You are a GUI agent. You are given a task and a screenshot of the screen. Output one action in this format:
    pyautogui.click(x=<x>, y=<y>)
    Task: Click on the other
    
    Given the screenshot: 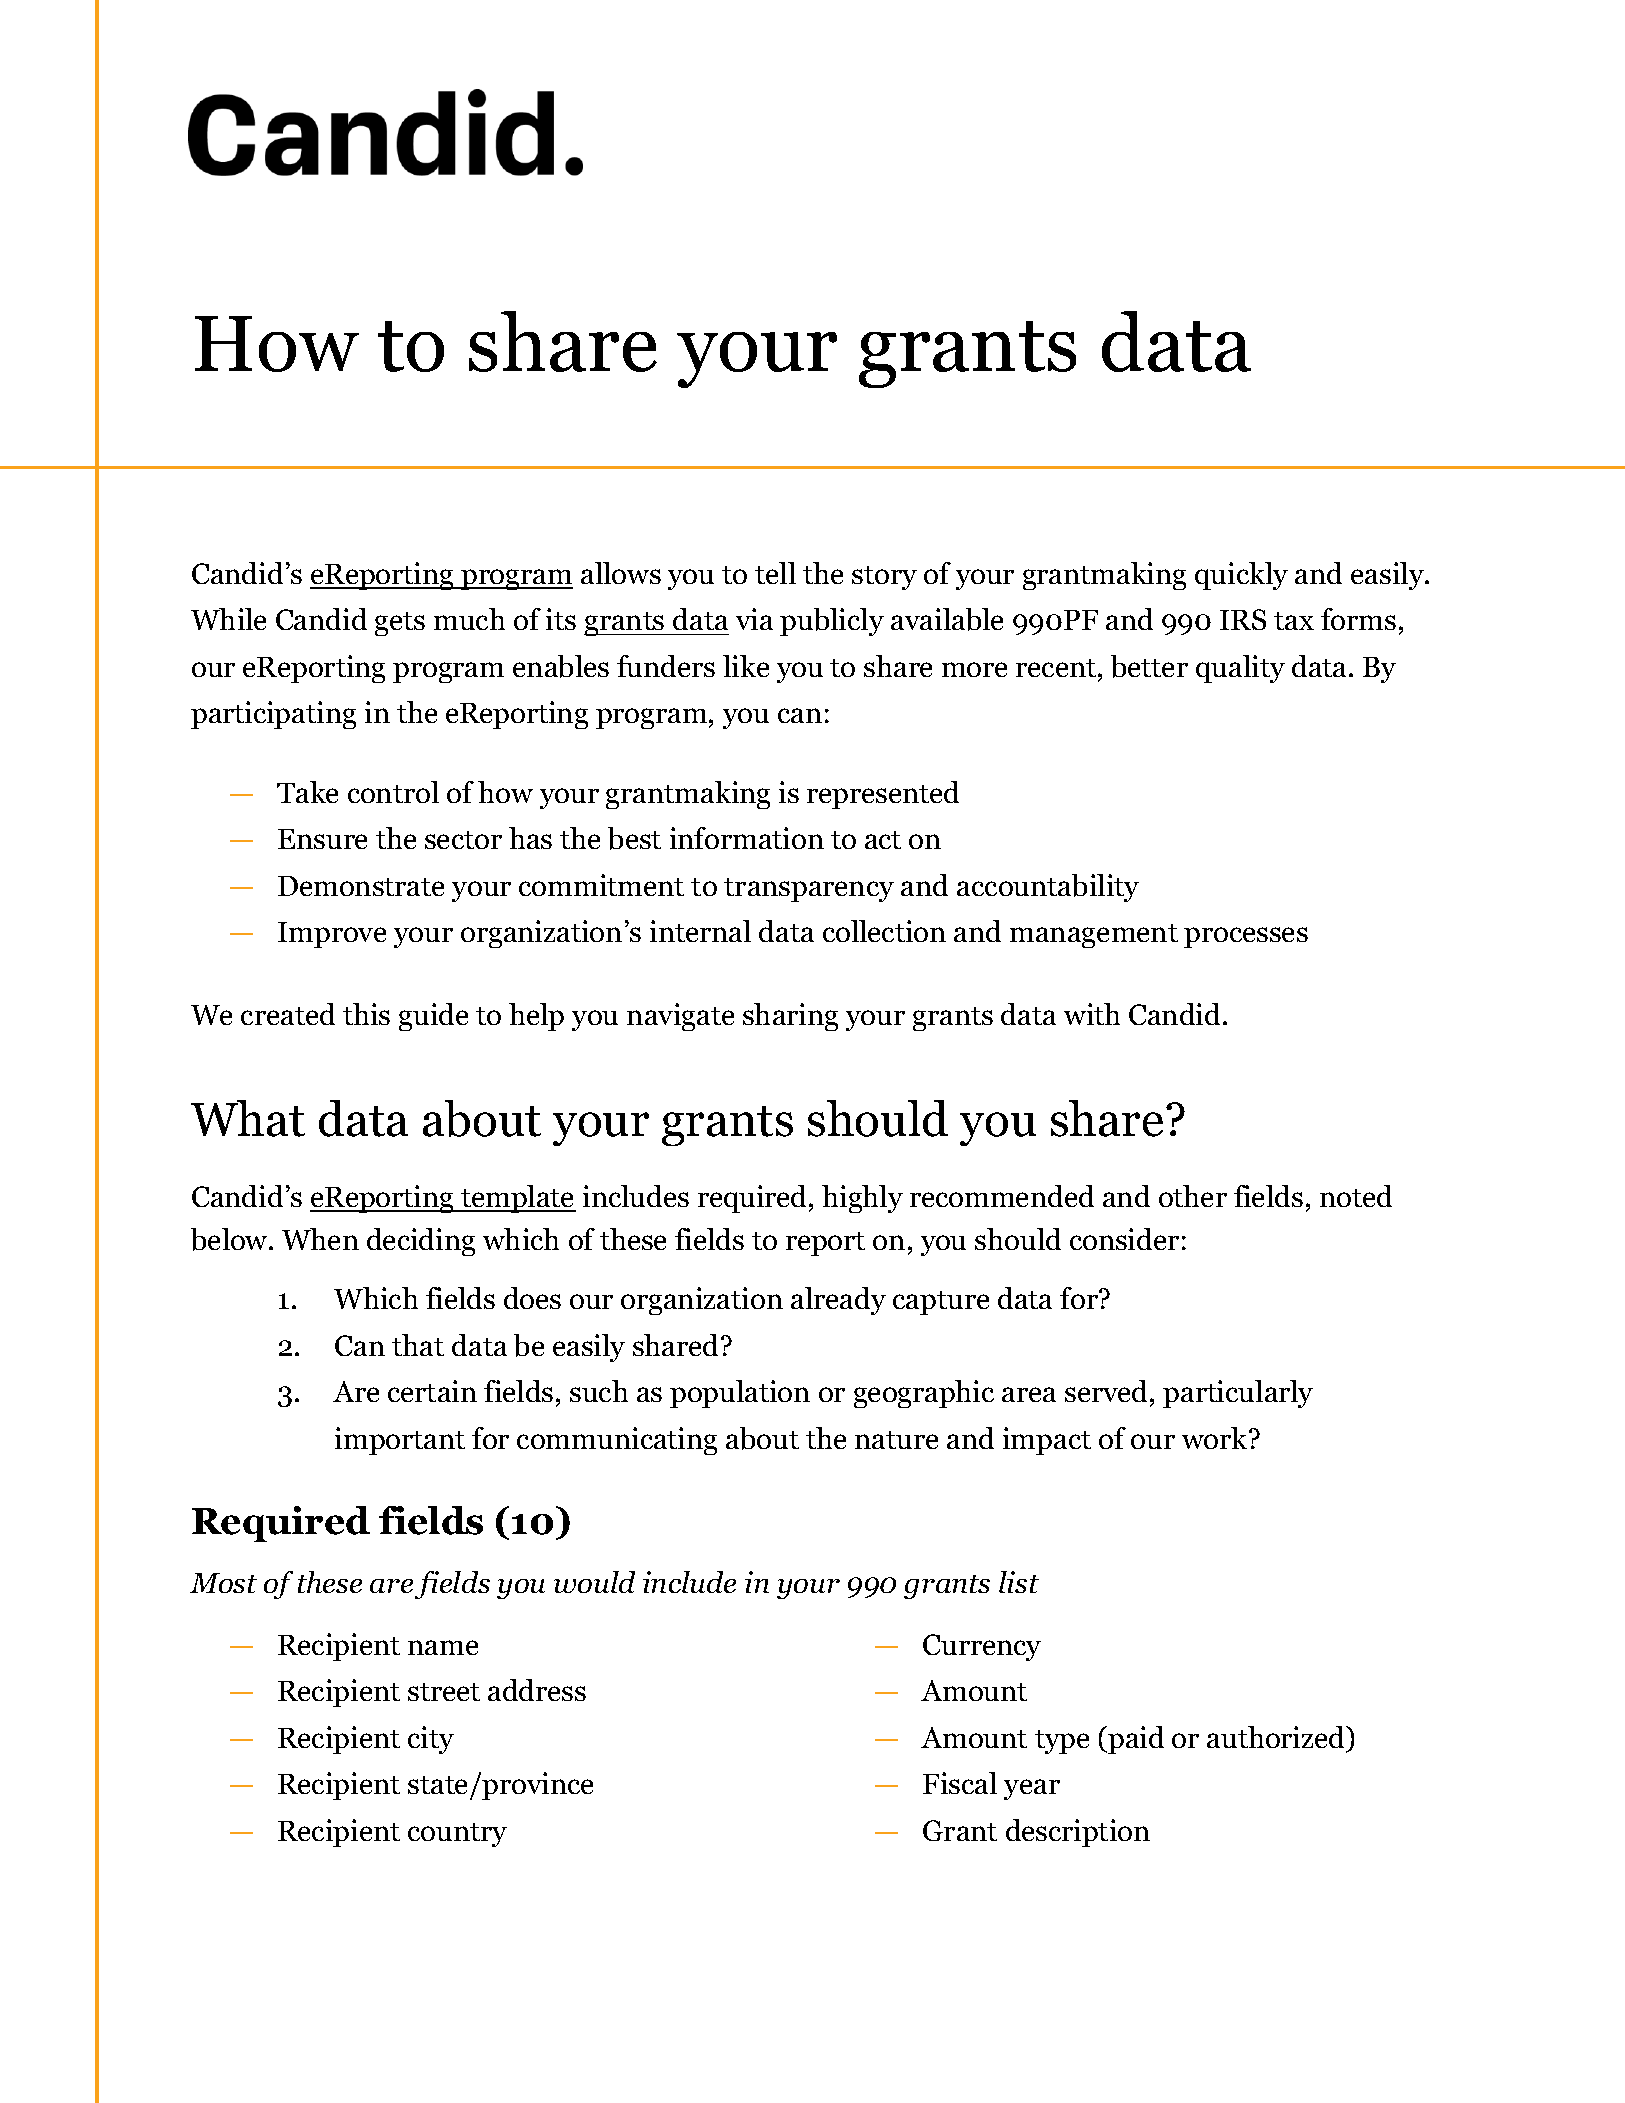 What is the action you would take?
    pyautogui.click(x=1193, y=1196)
